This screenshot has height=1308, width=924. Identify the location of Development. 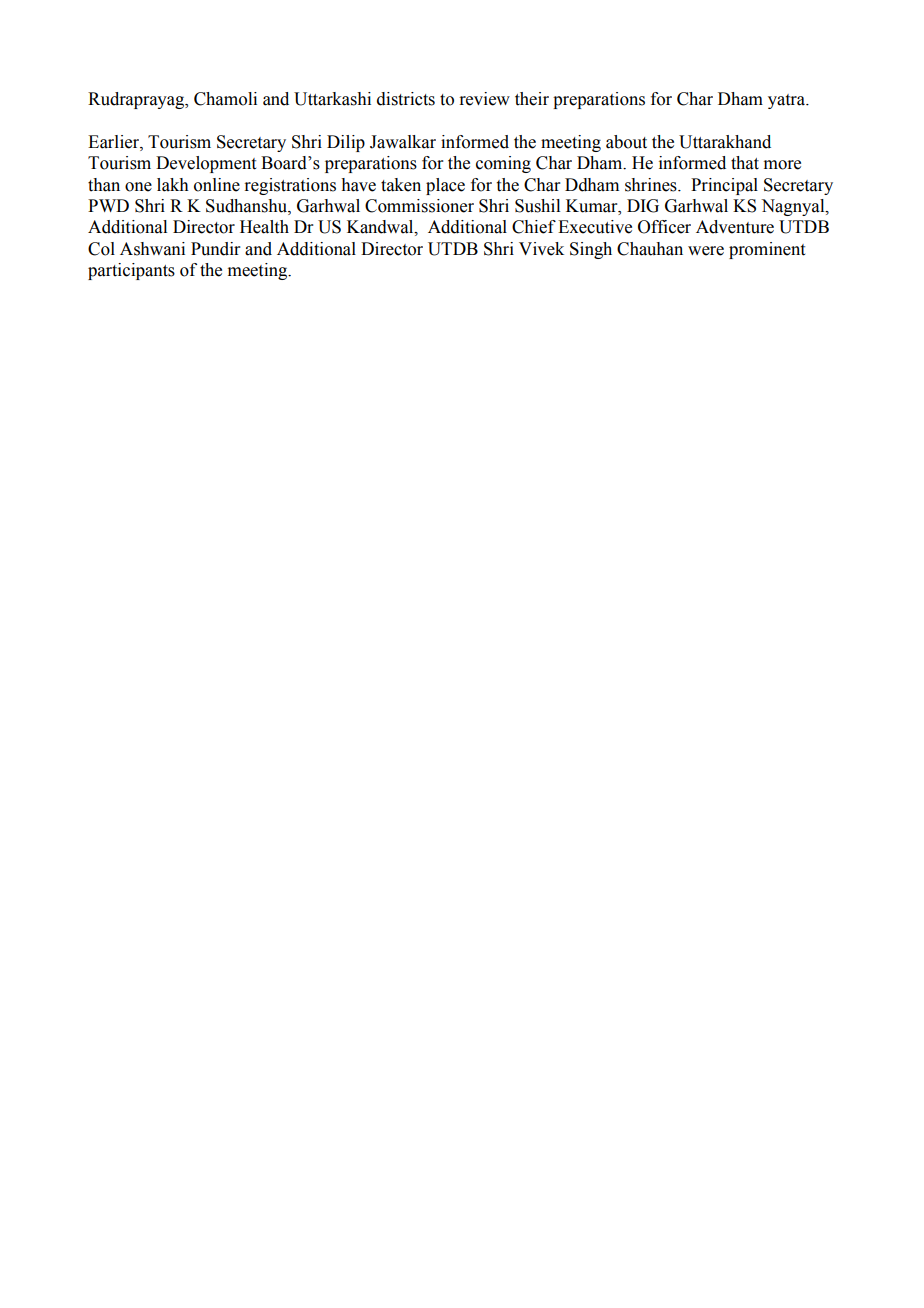
(206, 164).
